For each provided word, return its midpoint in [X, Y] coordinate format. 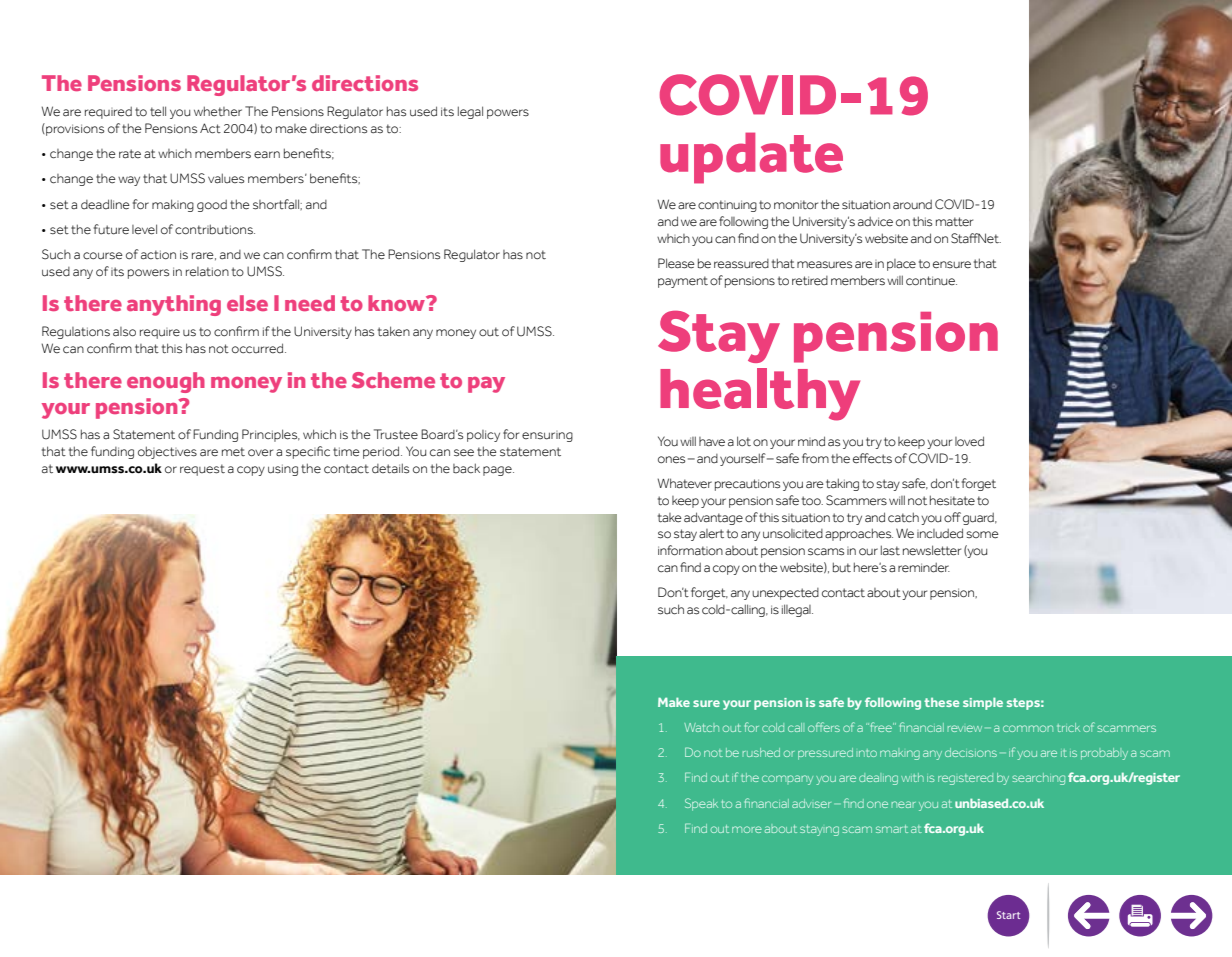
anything [174, 305]
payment [683, 282]
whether [218, 111]
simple [983, 703]
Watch [701, 727]
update [751, 158]
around [912, 205]
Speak [701, 804]
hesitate [952, 500]
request [202, 470]
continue [931, 281]
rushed [761, 752]
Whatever [684, 483]
